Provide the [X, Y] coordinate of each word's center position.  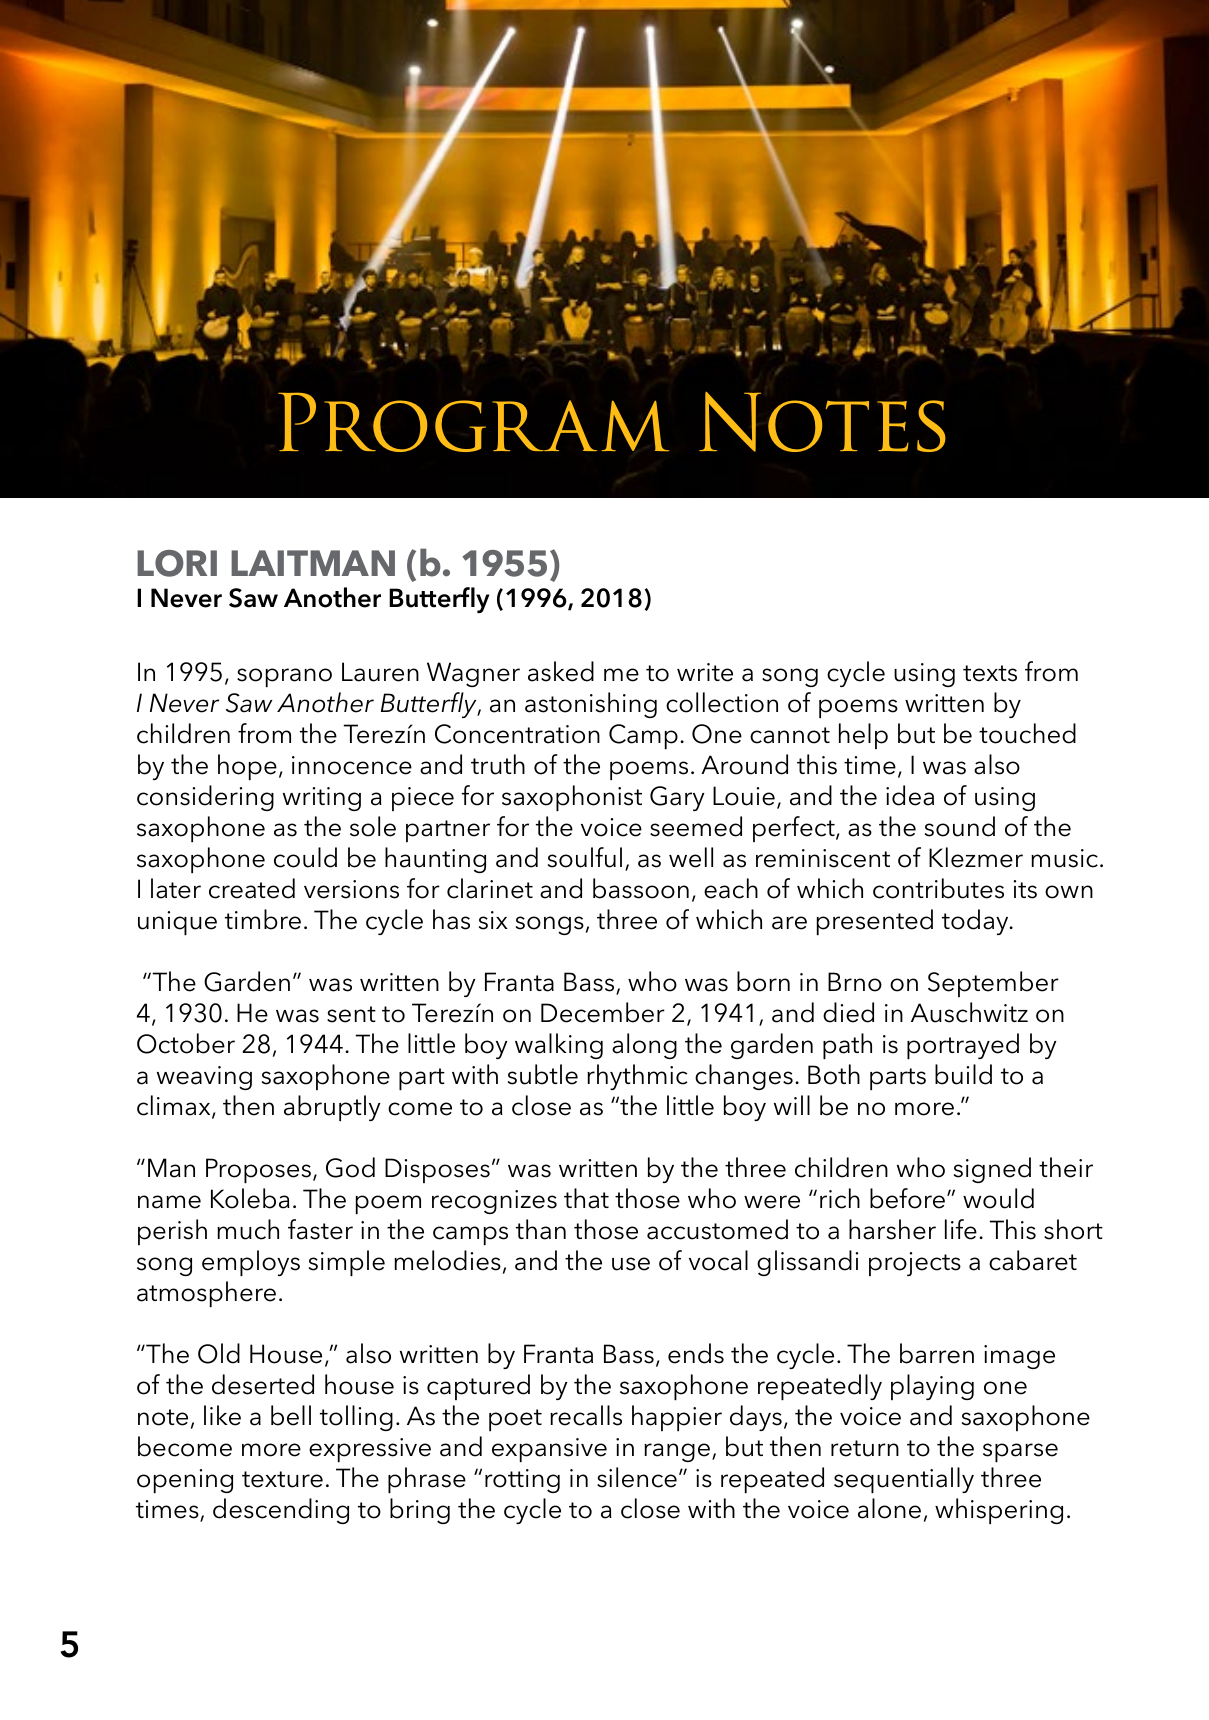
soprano [284, 677]
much [248, 1229]
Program [473, 422]
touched [1027, 733]
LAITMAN [313, 563]
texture [282, 1479]
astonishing [591, 705]
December [603, 1012]
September [993, 984]
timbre [263, 919]
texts [990, 673]
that [586, 1198]
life [961, 1229]
